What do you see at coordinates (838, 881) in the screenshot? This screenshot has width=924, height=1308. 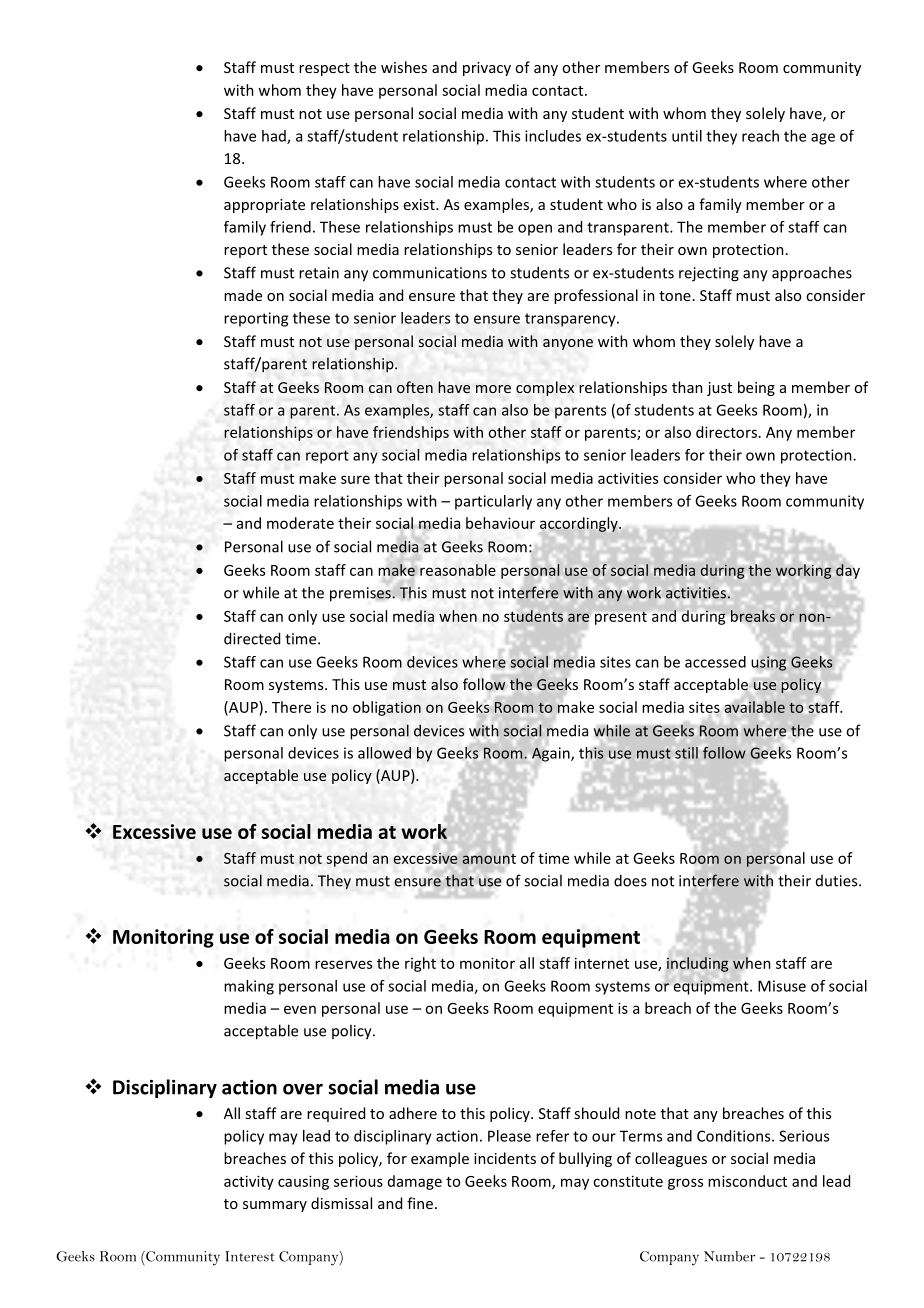 I see `duties` at bounding box center [838, 881].
